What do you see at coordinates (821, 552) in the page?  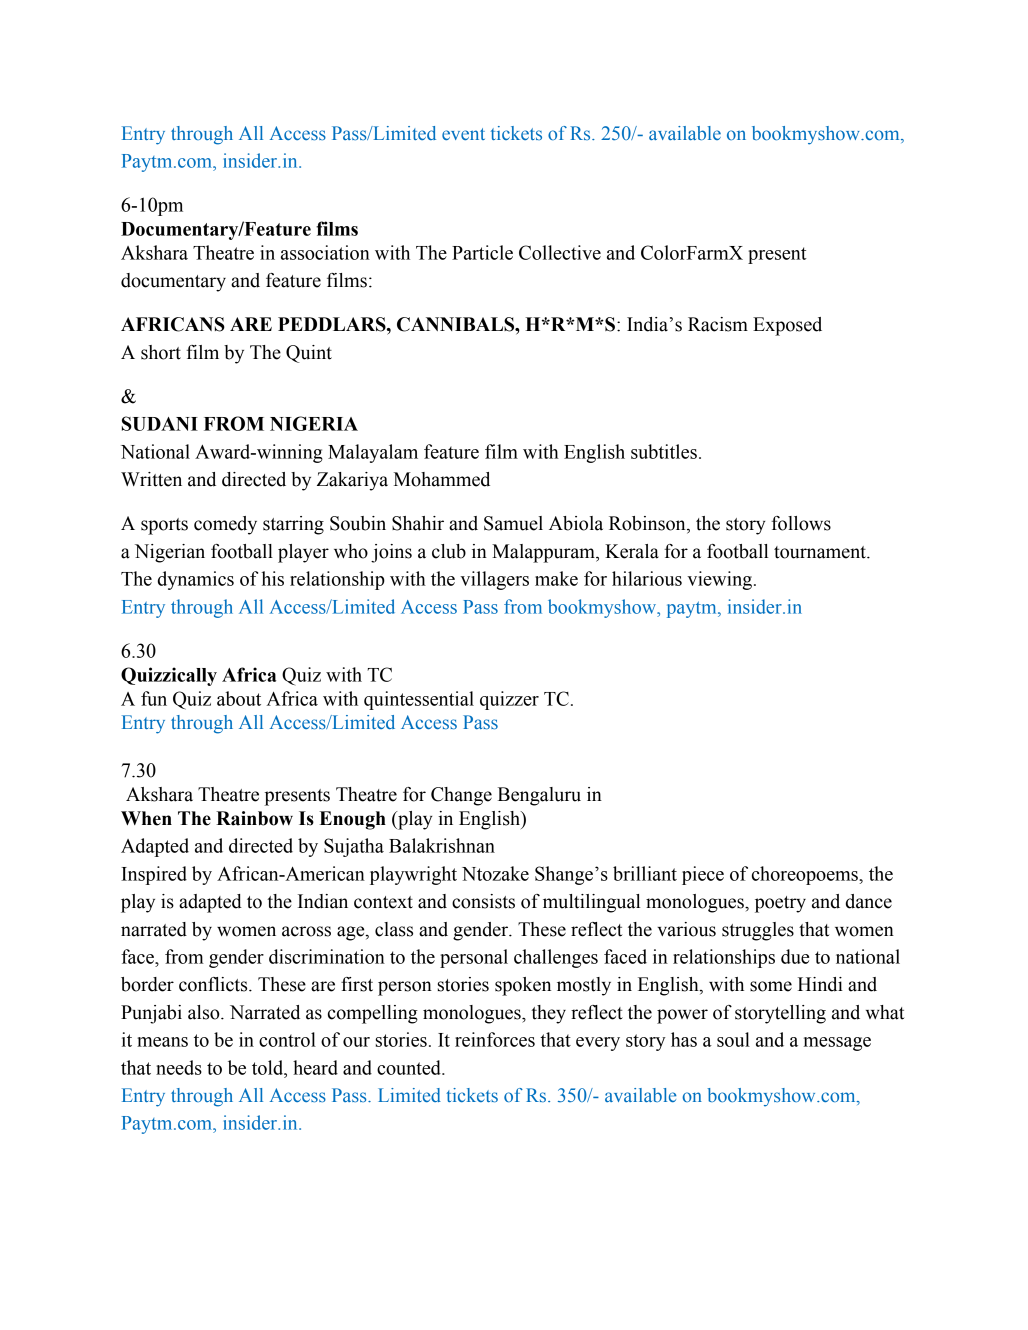 I see `tournament` at bounding box center [821, 552].
